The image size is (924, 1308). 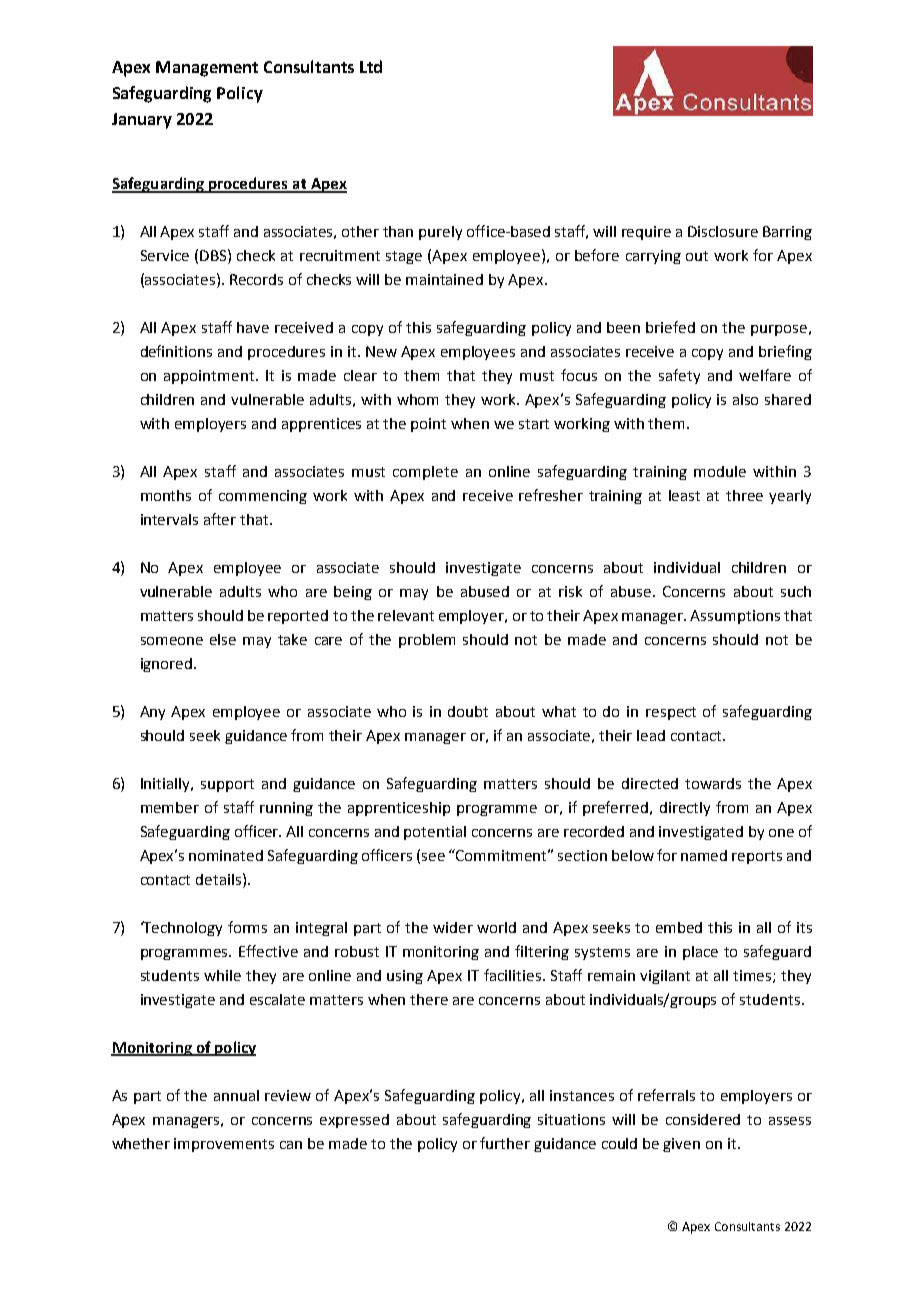 I want to click on welfare, so click(x=765, y=375).
